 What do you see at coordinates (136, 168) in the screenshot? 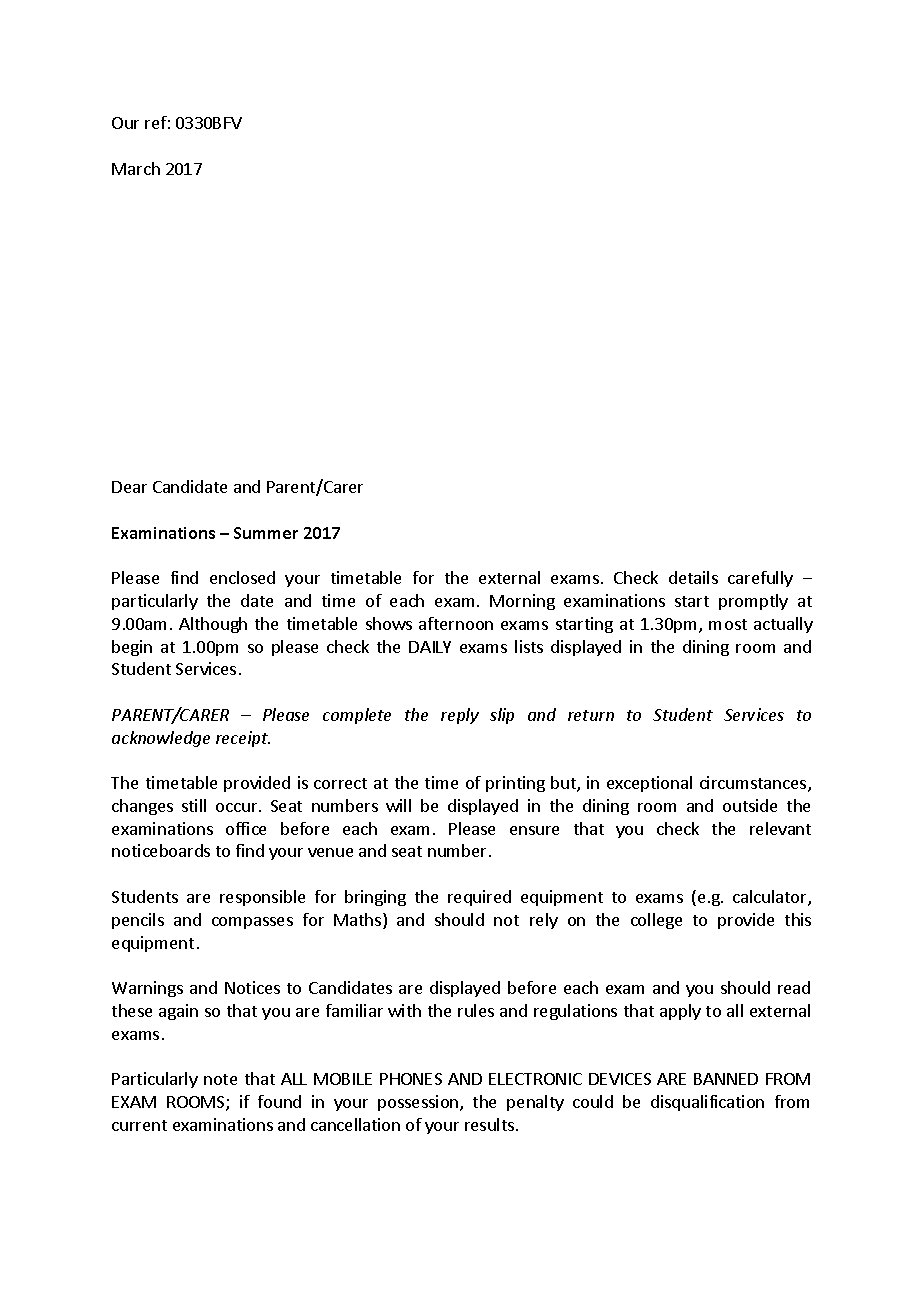
I see `March` at bounding box center [136, 168].
